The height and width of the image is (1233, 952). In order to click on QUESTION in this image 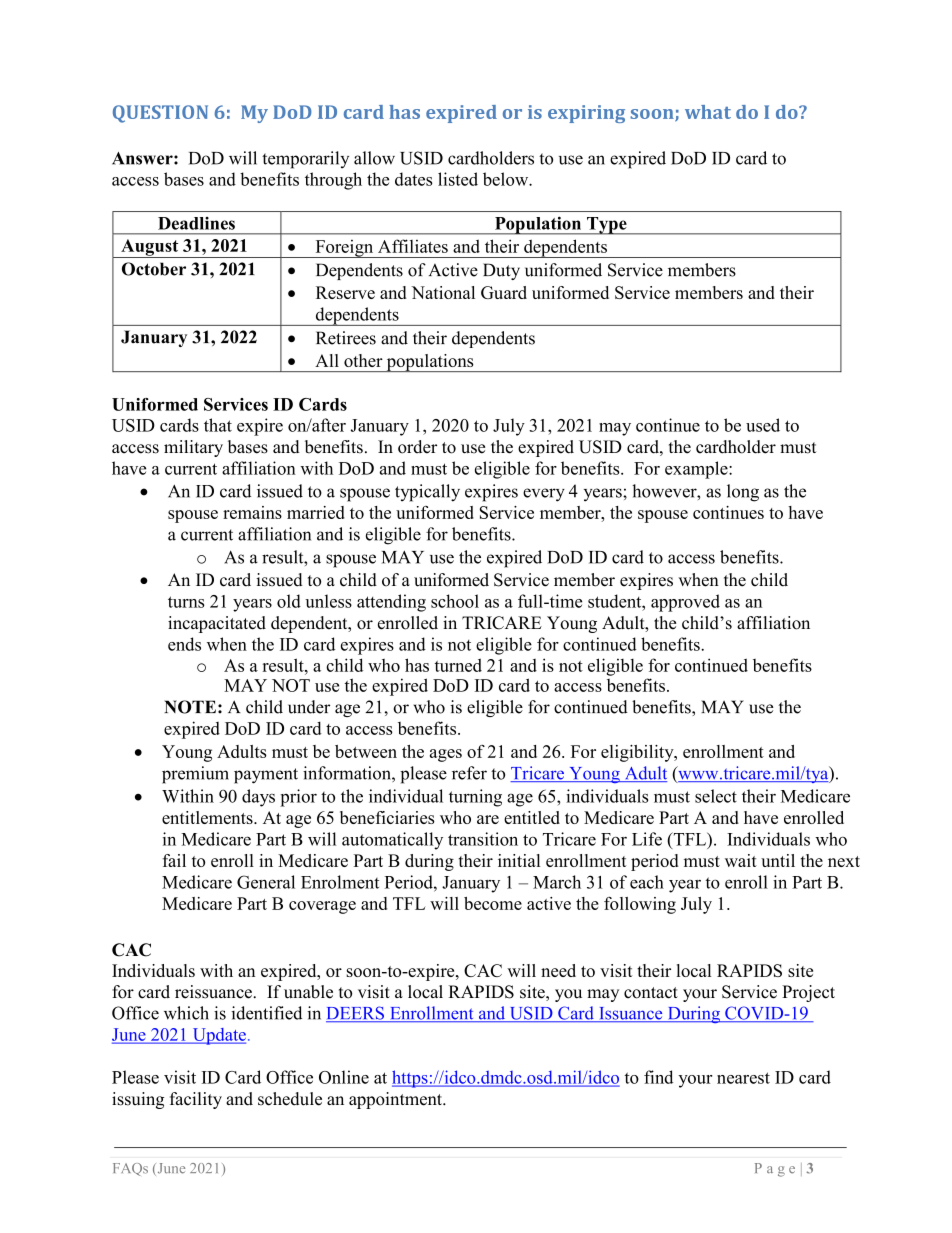, I will do `click(160, 114)`.
